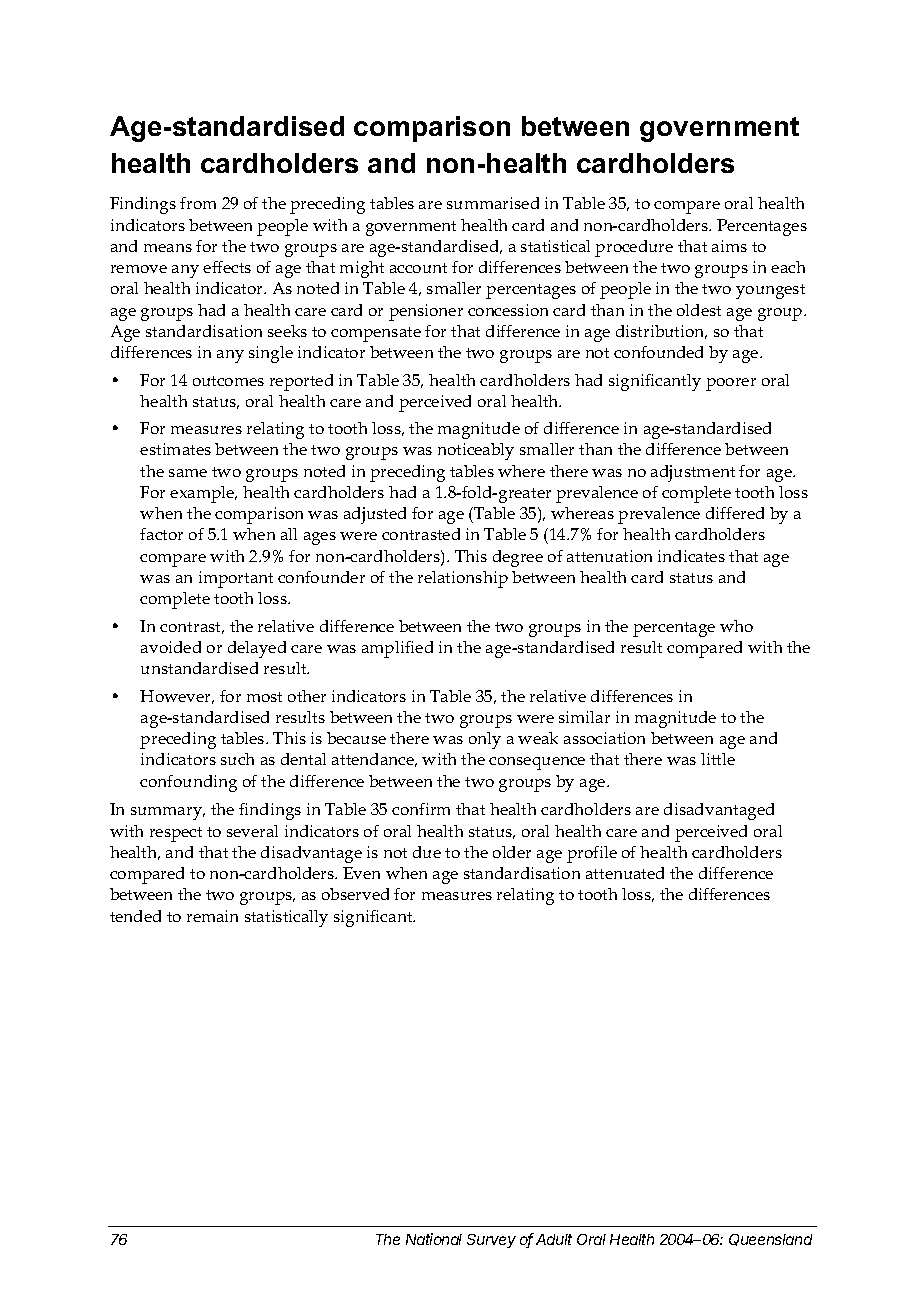 This image has width=924, height=1308. I want to click on summarised, so click(493, 203).
